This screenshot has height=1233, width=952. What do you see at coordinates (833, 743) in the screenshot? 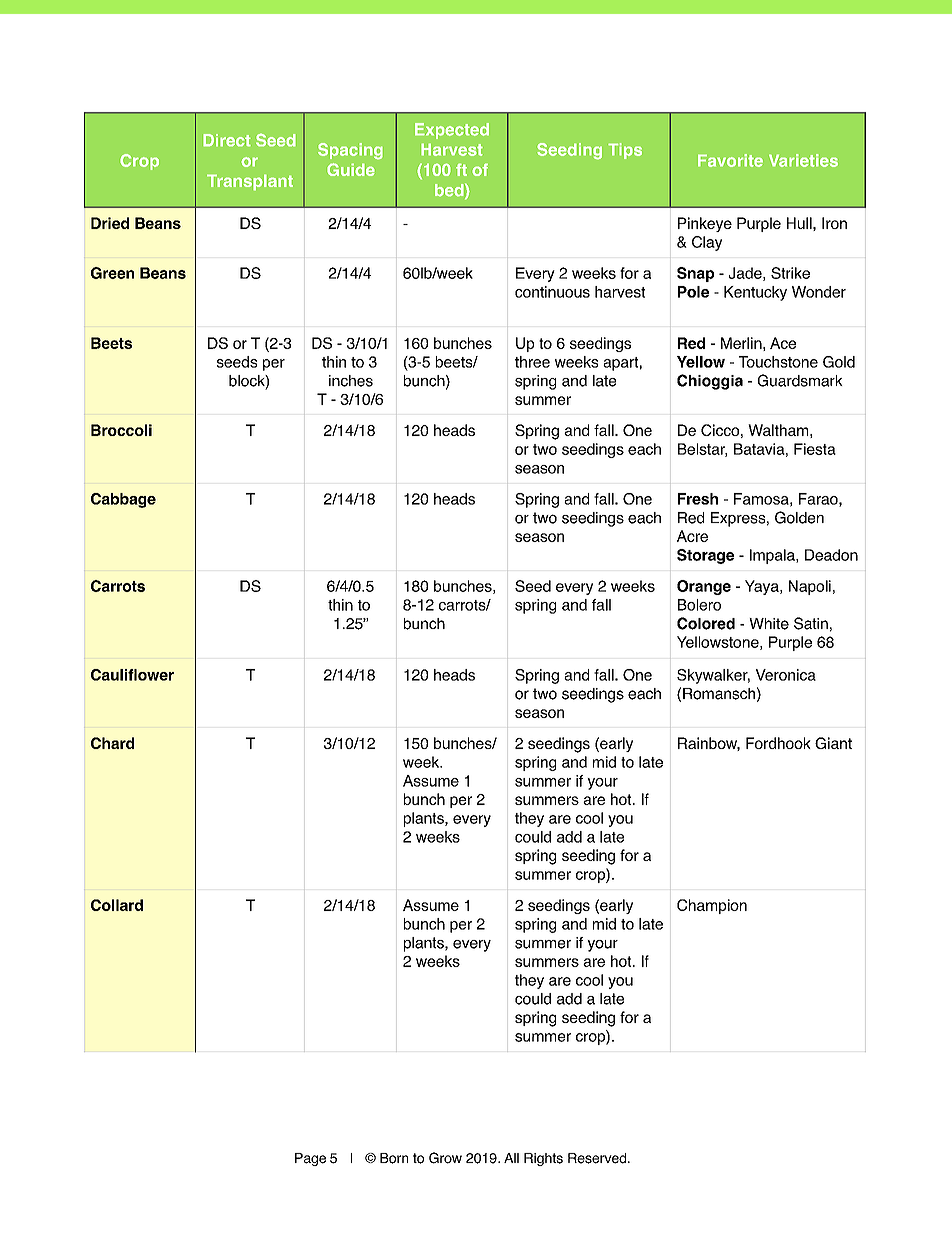
I see `Giant` at bounding box center [833, 743].
